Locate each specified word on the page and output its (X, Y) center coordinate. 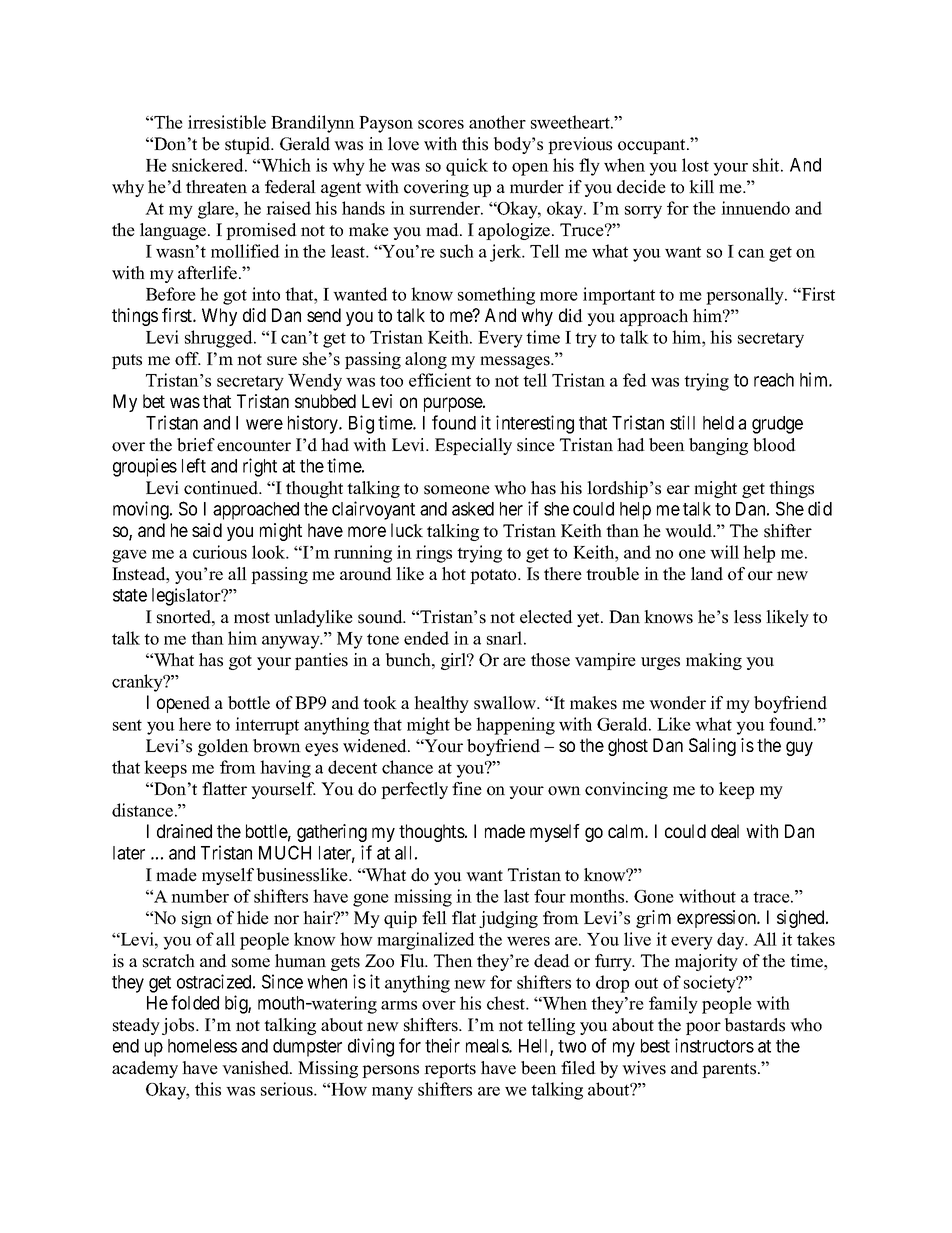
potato (494, 576)
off (188, 359)
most (252, 618)
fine (467, 789)
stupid (249, 145)
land (707, 574)
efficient (440, 380)
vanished (256, 1068)
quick (467, 167)
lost (695, 165)
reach (774, 380)
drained (184, 831)
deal (725, 831)
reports (450, 1070)
